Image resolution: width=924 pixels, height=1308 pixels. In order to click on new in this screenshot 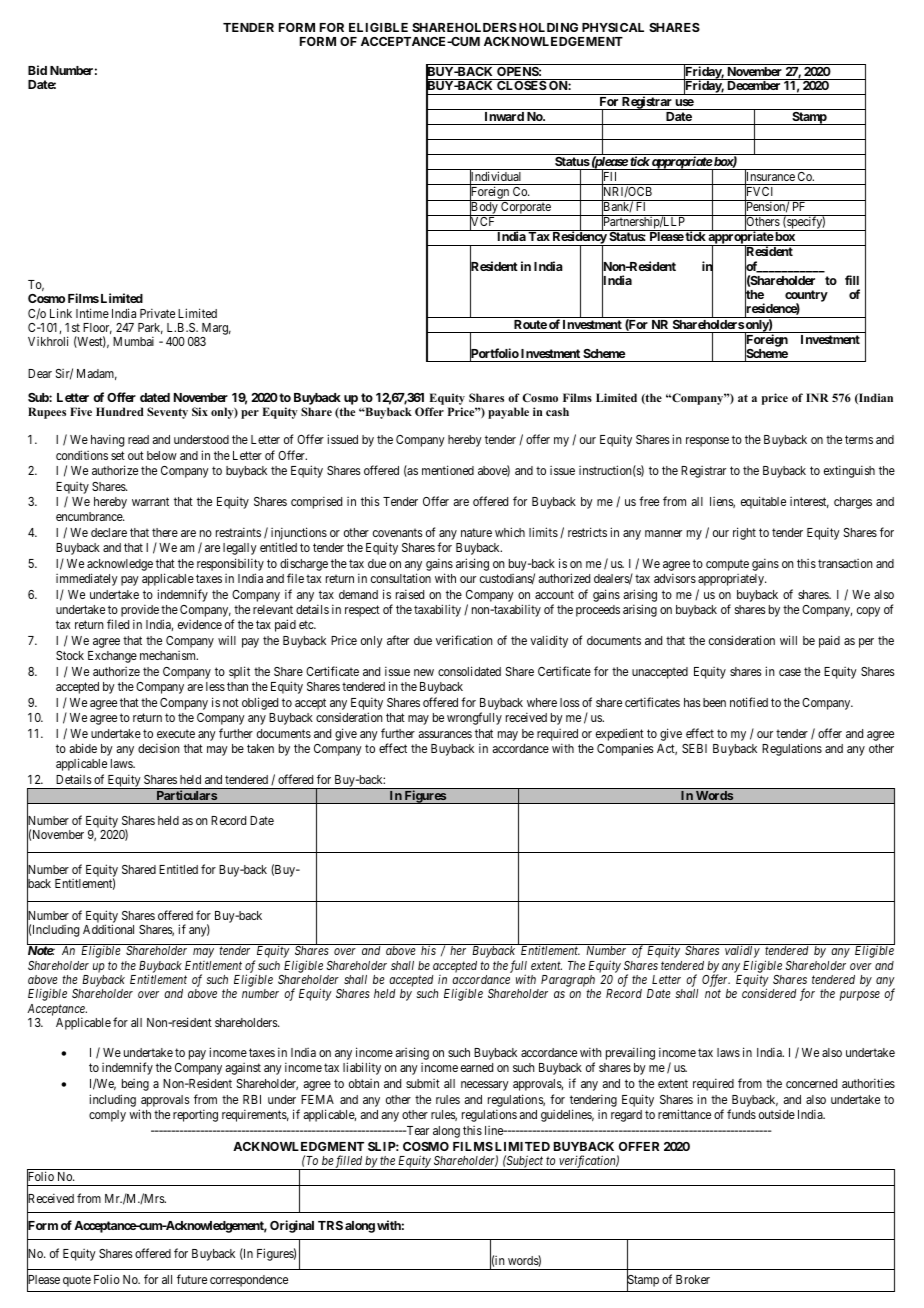, I will do `click(424, 672)`.
